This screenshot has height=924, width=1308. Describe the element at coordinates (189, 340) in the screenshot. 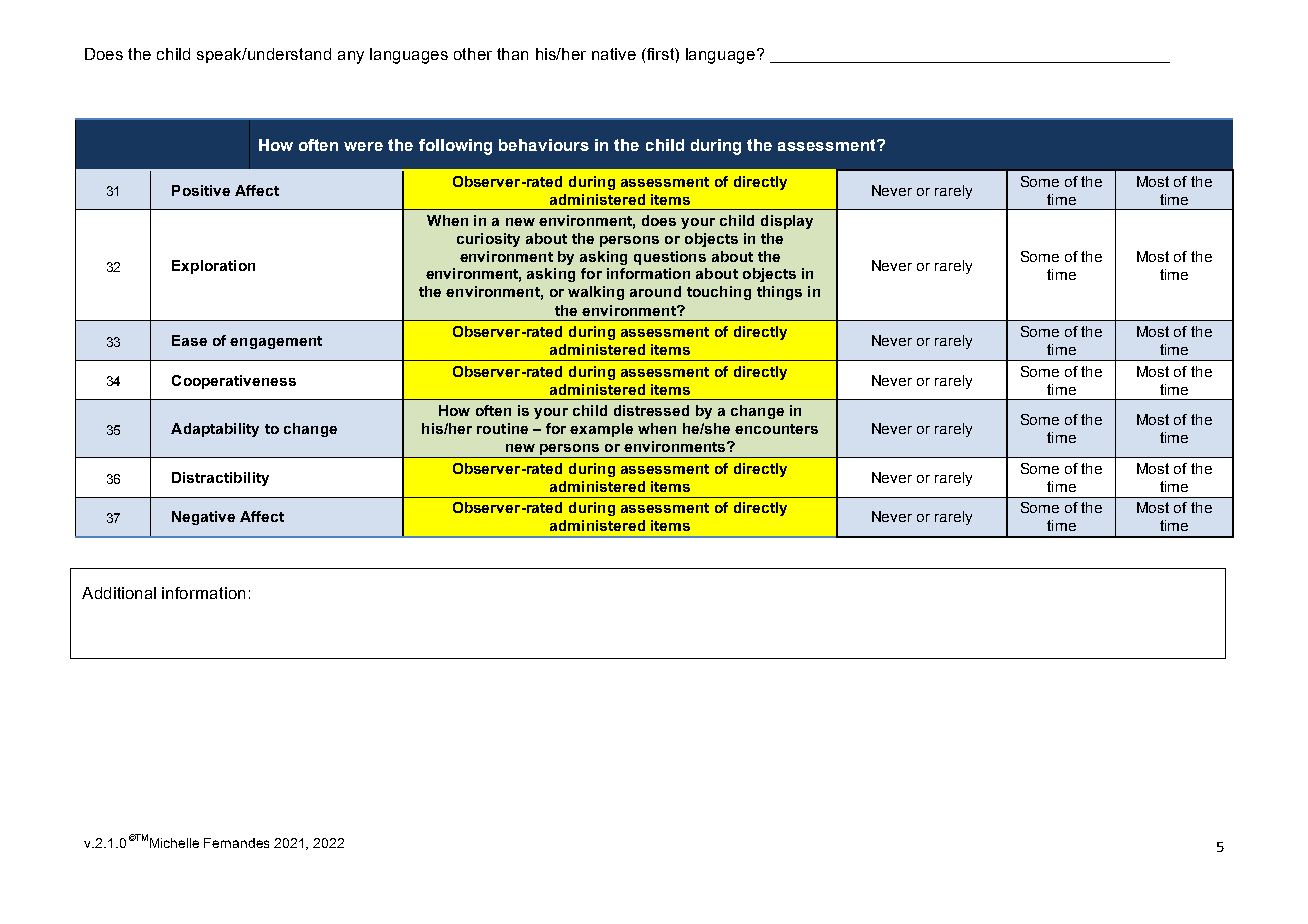

I see `Ease` at that location.
